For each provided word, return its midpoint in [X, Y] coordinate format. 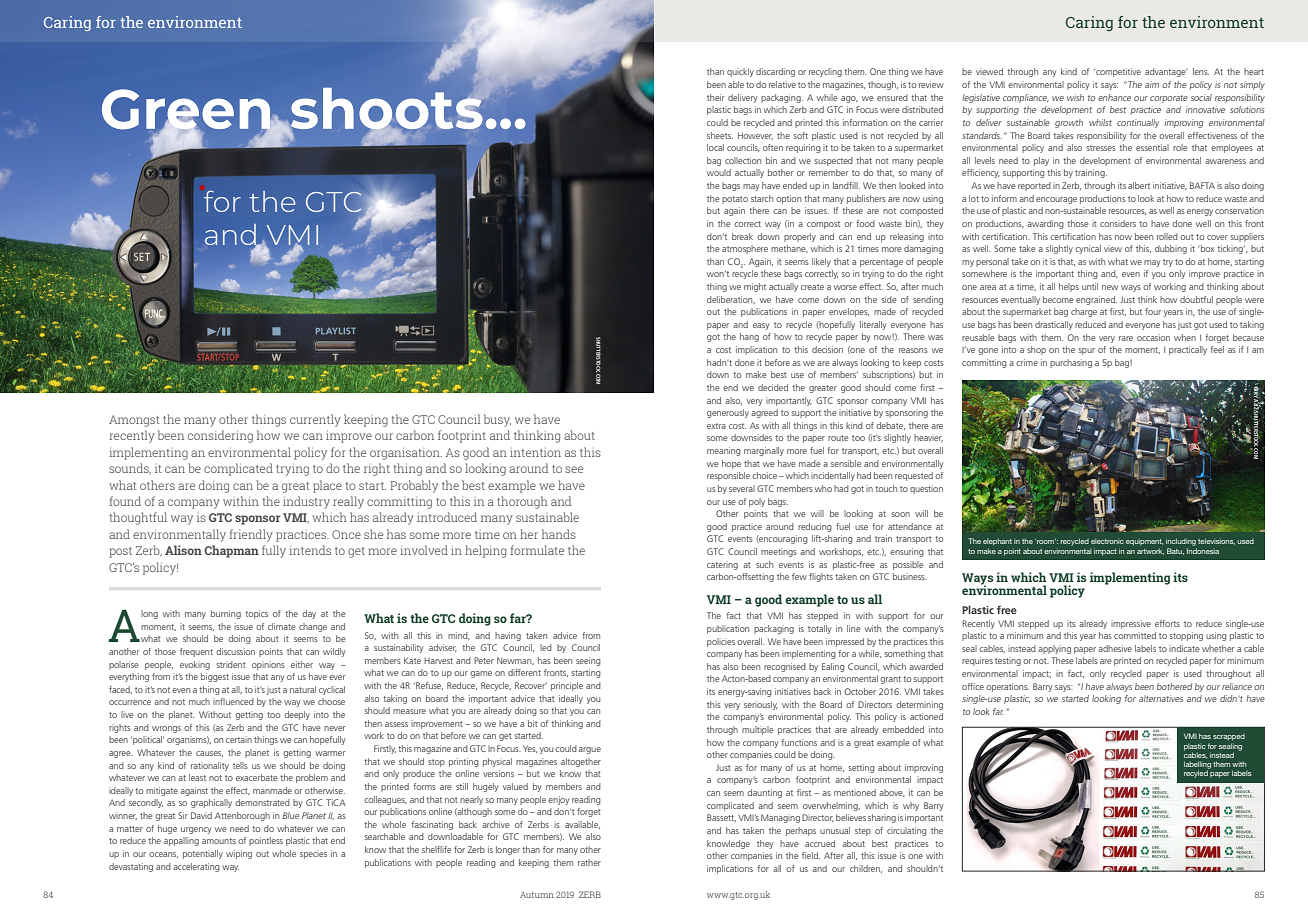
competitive [1117, 72]
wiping [239, 854]
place [327, 486]
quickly [740, 72]
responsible [728, 476]
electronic [1107, 541]
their [715, 97]
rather [589, 862]
